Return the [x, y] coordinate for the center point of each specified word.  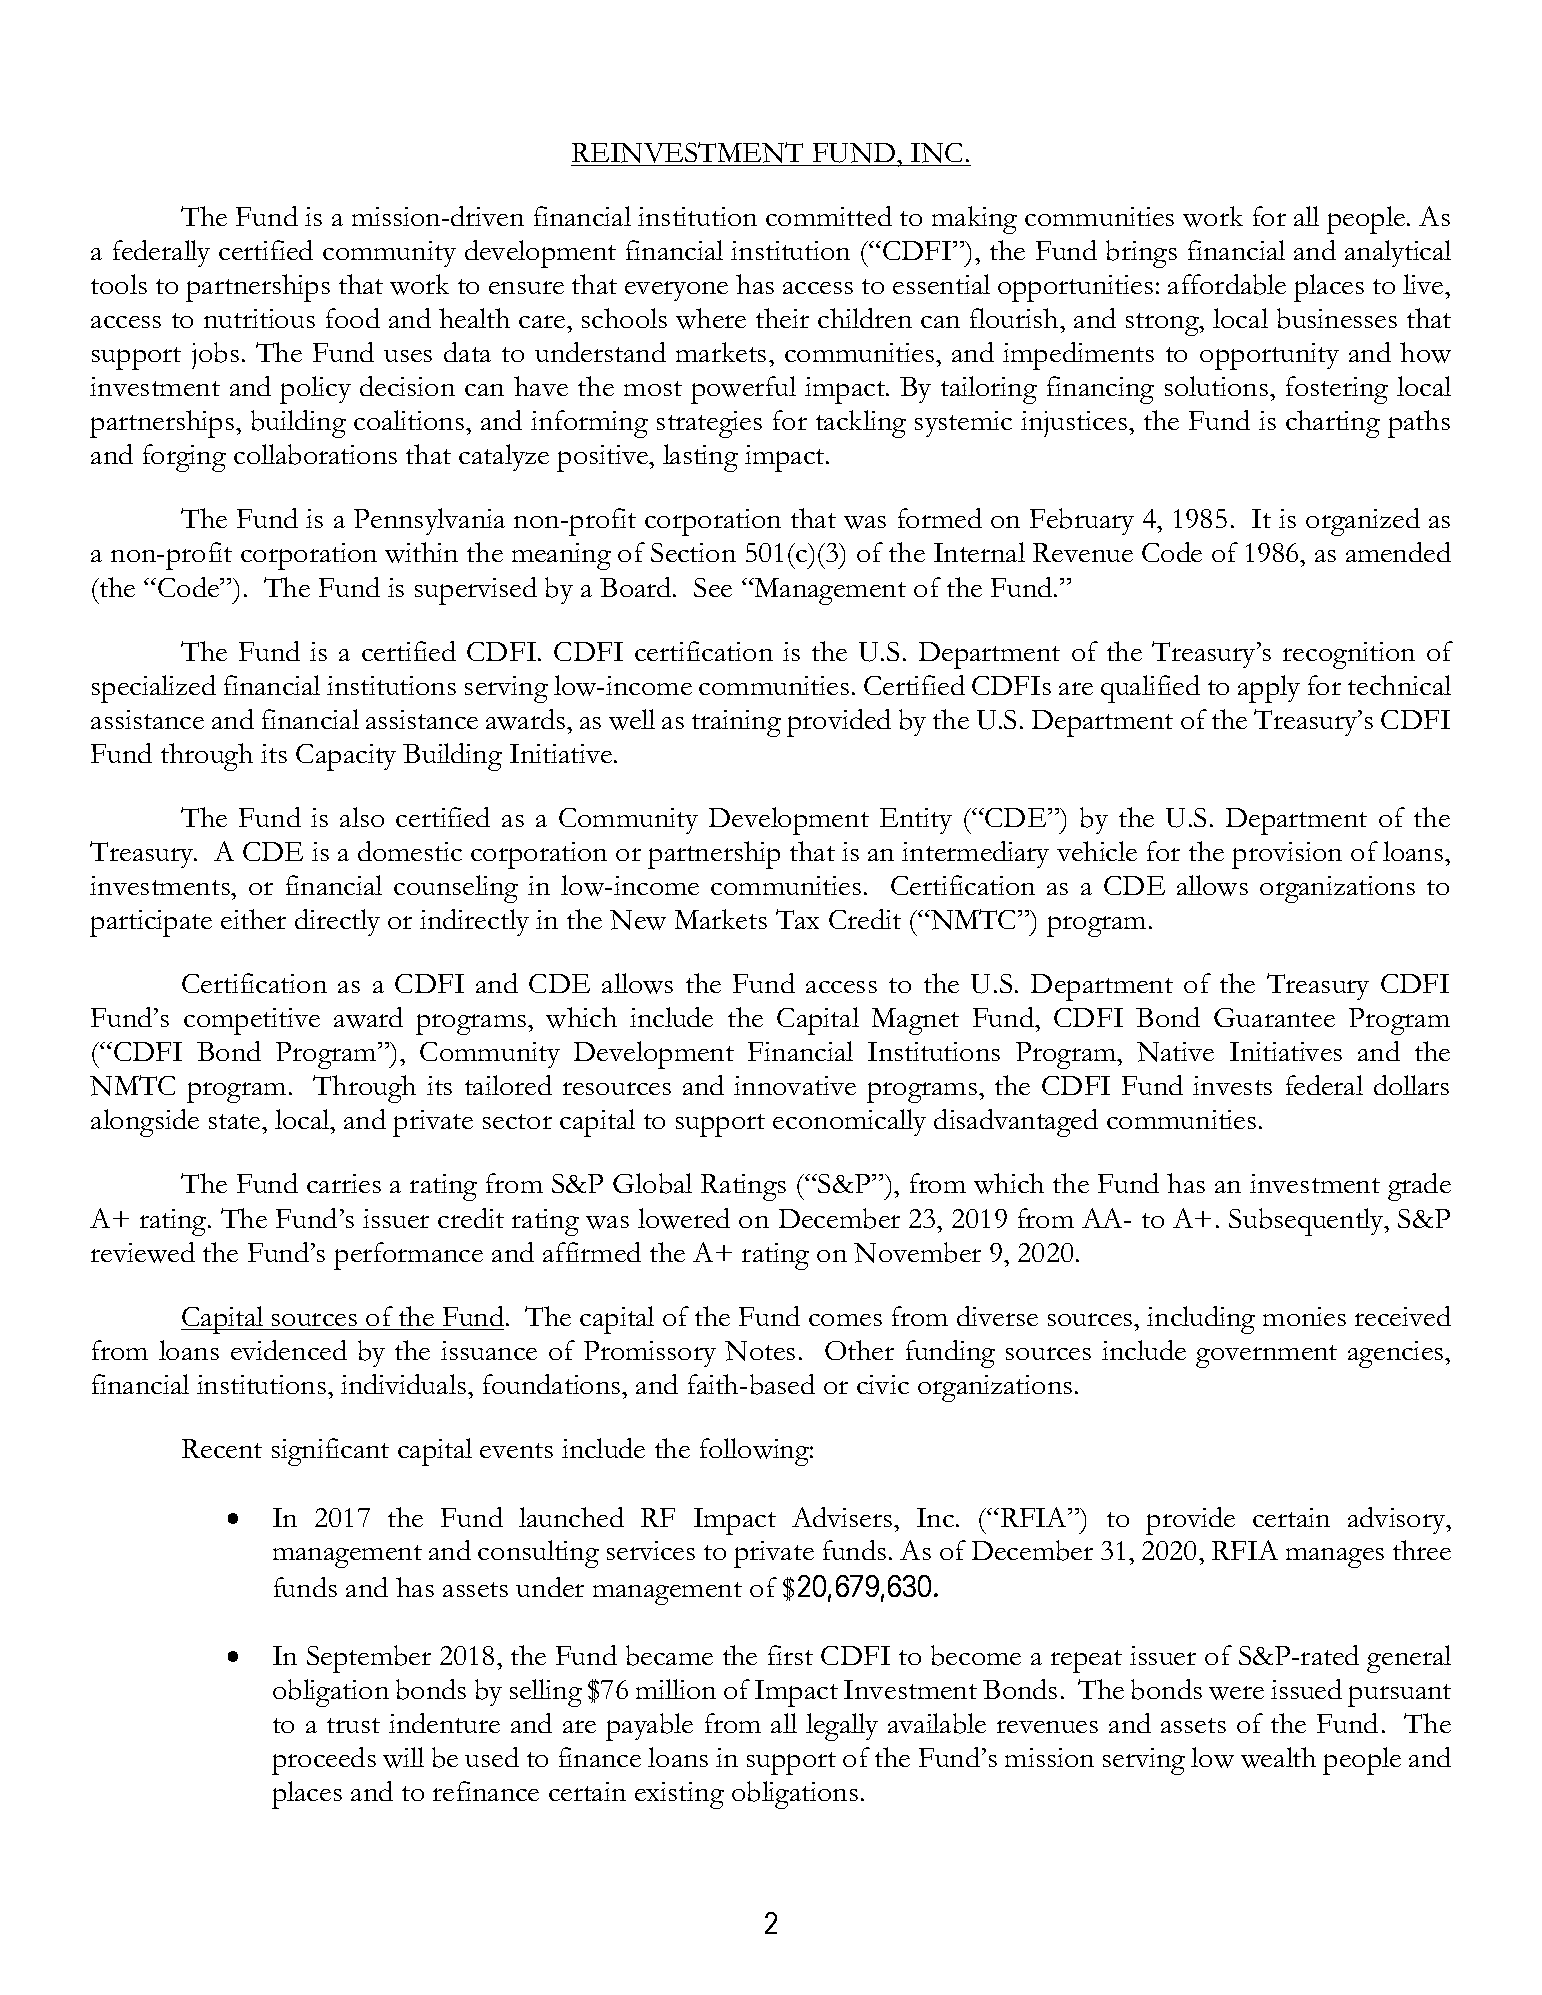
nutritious [259, 318]
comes [845, 1320]
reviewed [143, 1252]
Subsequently [1307, 1222]
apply [1269, 689]
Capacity [346, 757]
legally [842, 1727]
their [782, 318]
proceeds [324, 1761]
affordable [1227, 284]
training [736, 723]
